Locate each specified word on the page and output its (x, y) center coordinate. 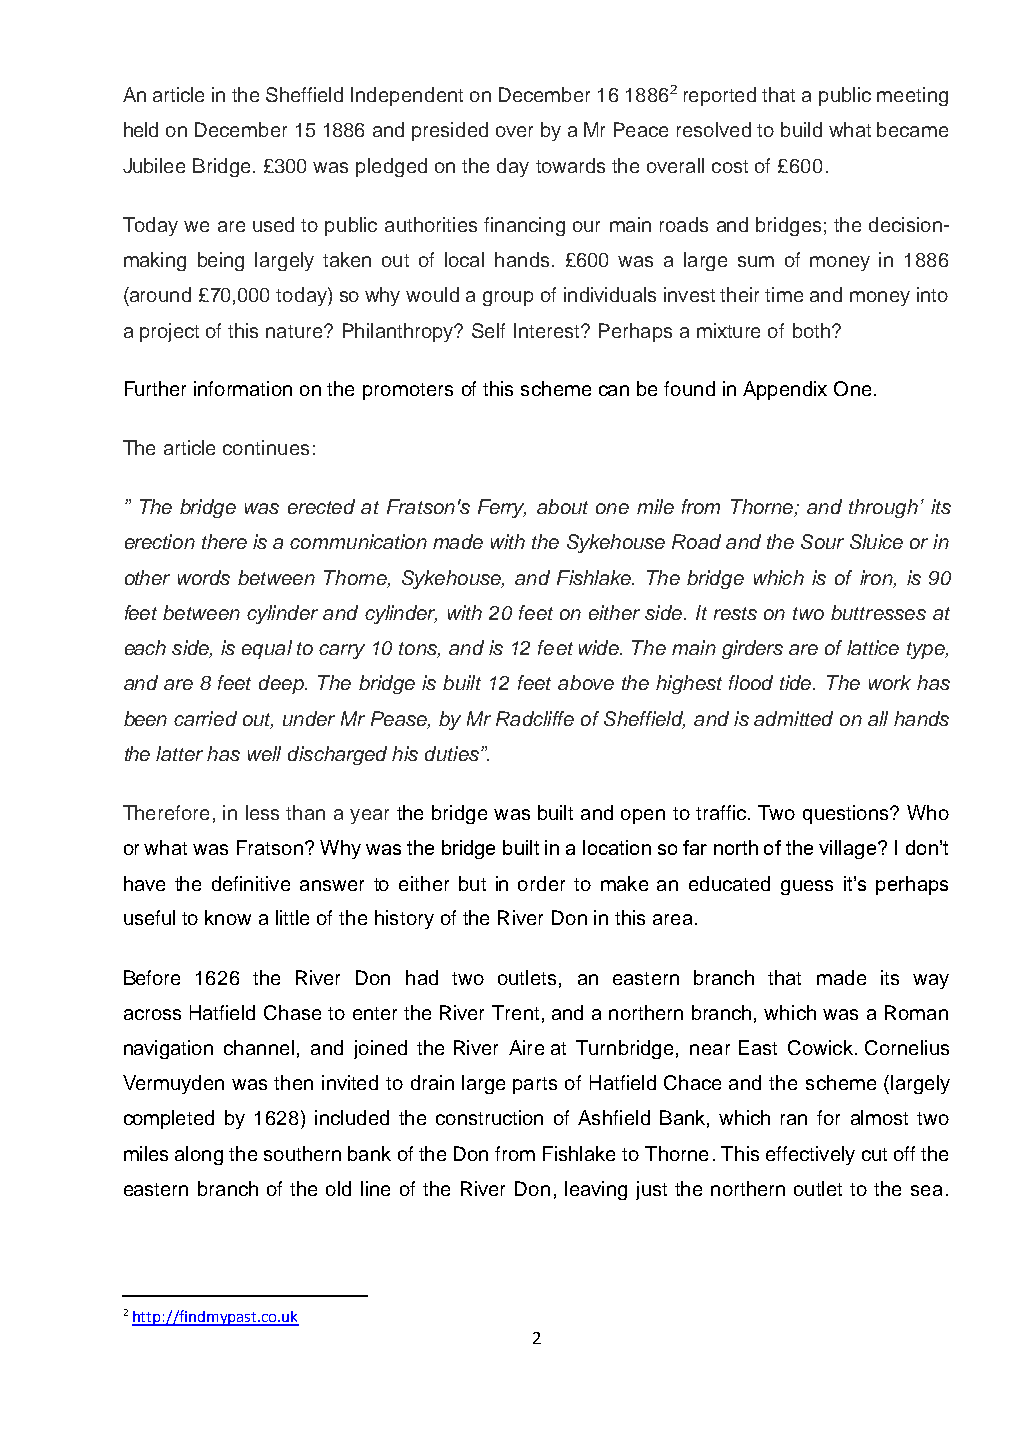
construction (489, 1117)
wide (600, 647)
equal (267, 649)
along (199, 1155)
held (141, 129)
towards (570, 165)
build (801, 129)
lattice (873, 647)
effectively (810, 1155)
